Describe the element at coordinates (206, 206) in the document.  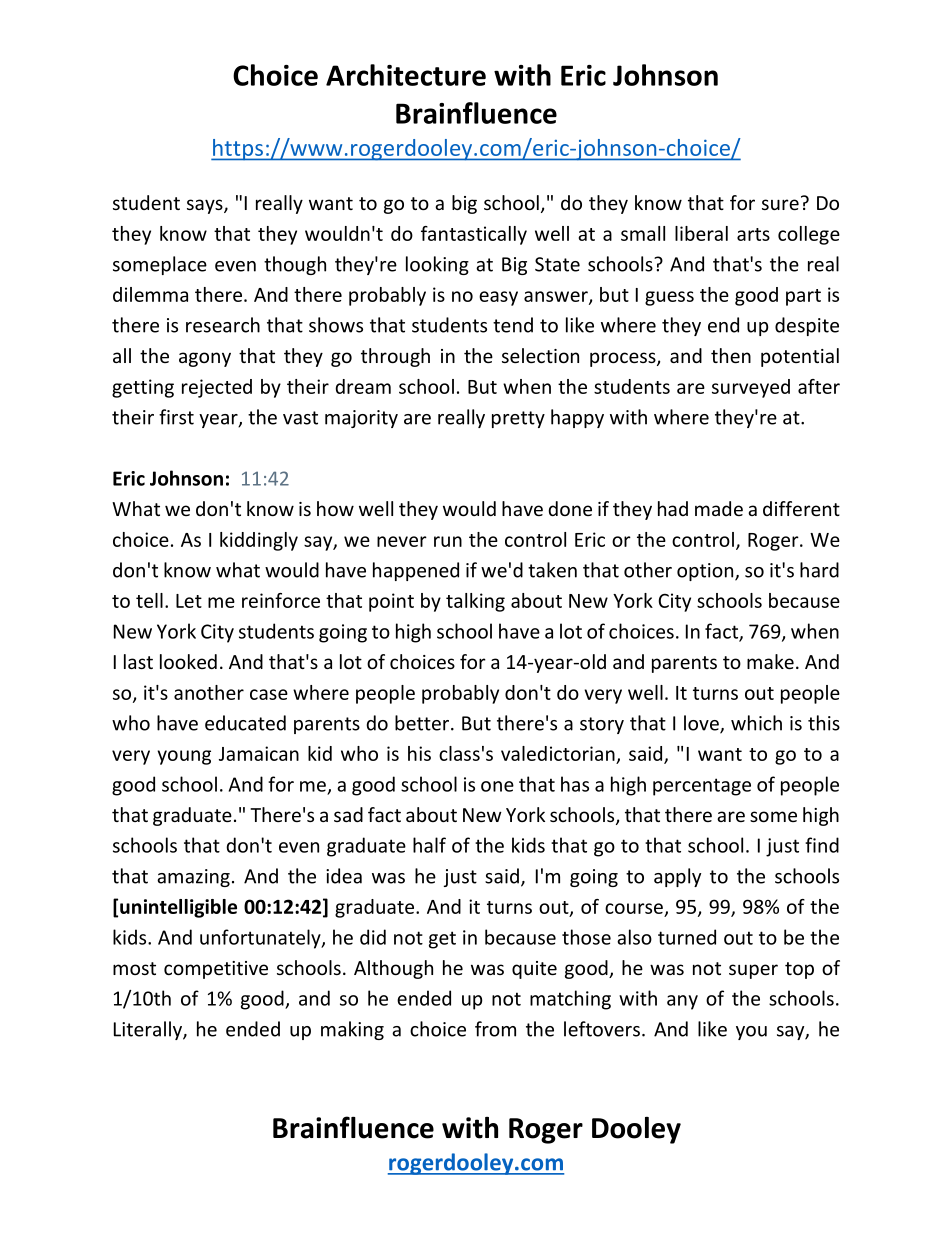
I see `says` at that location.
